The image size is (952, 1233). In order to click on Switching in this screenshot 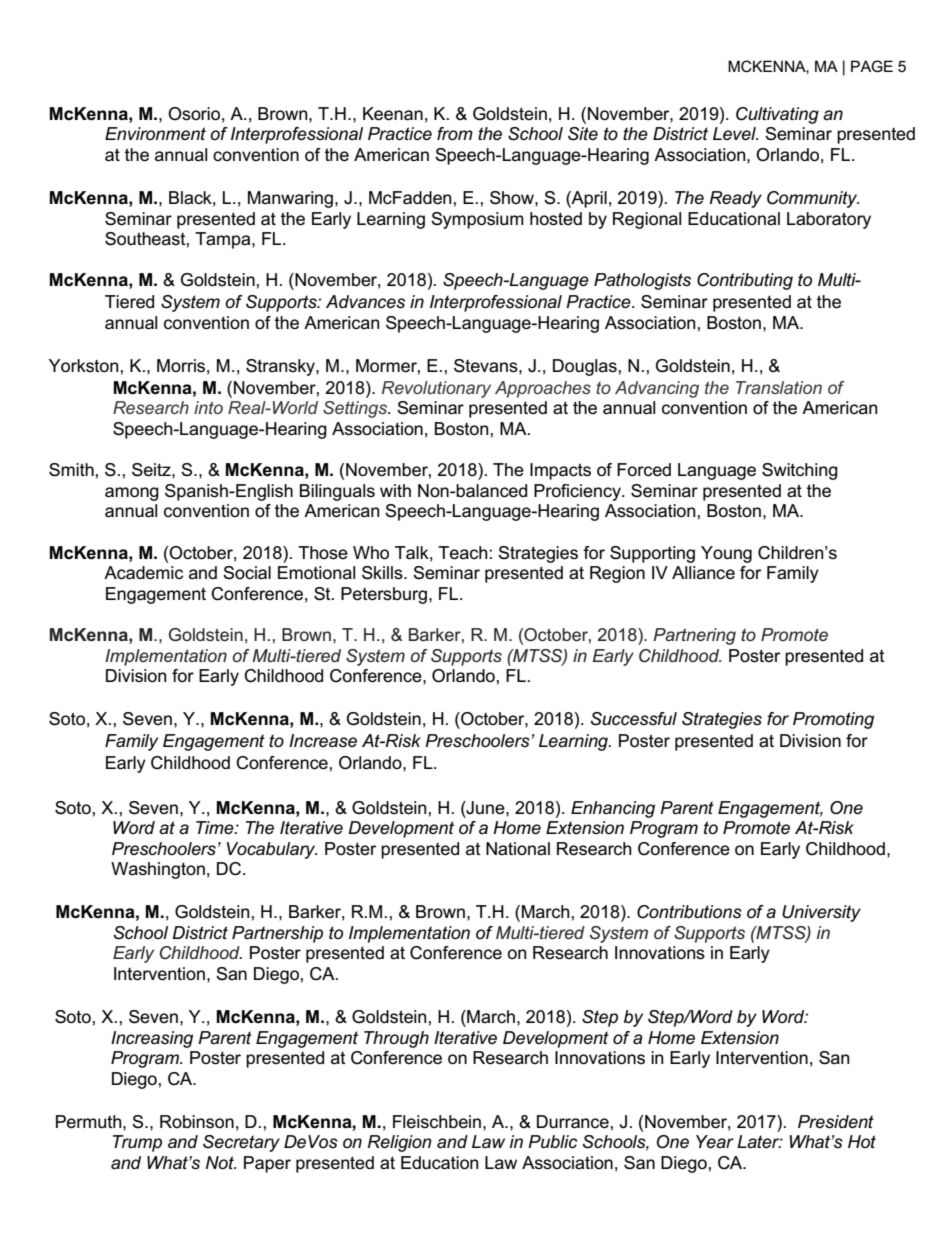, I will do `click(800, 471)`.
